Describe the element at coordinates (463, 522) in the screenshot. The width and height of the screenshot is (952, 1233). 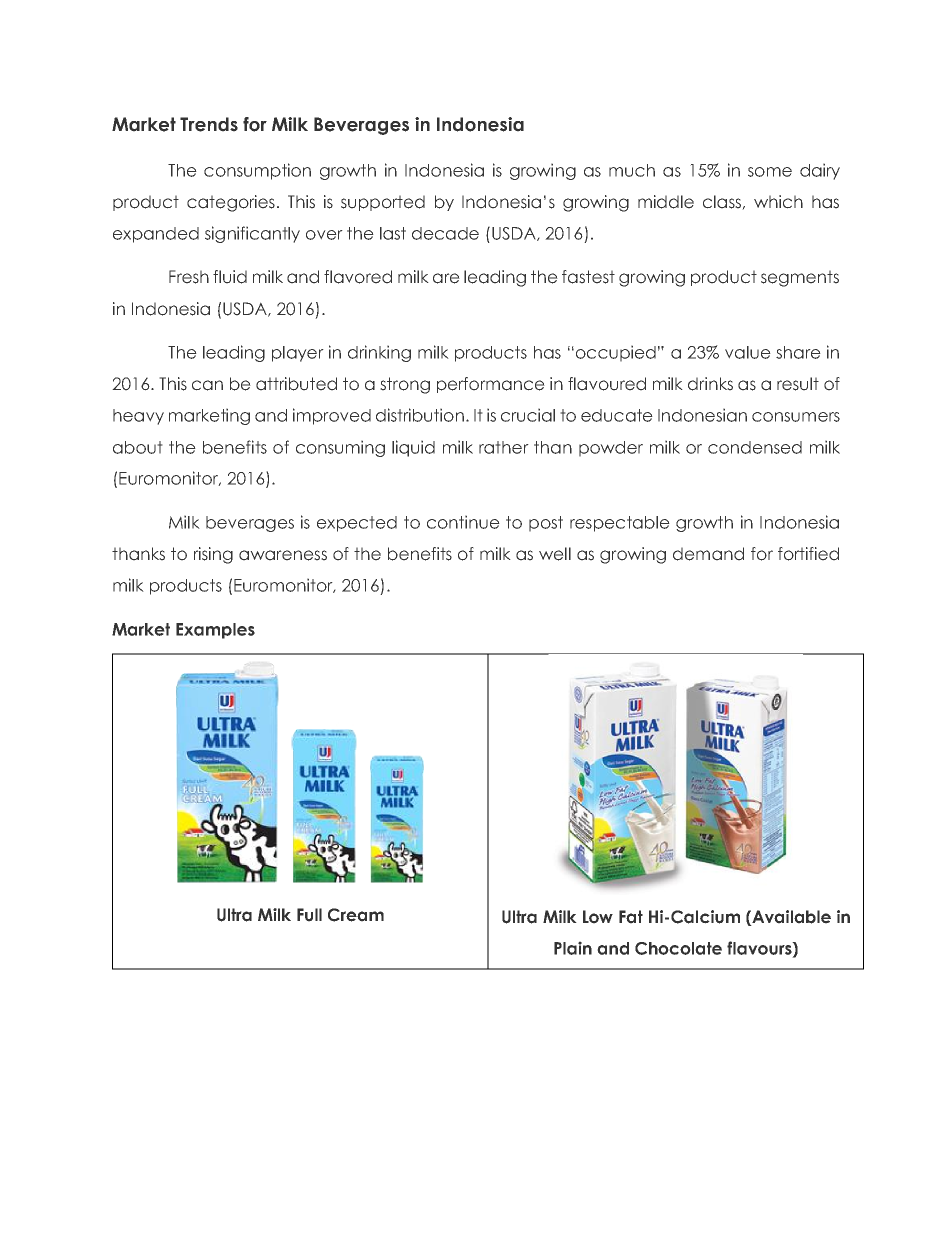
I see `continue` at that location.
